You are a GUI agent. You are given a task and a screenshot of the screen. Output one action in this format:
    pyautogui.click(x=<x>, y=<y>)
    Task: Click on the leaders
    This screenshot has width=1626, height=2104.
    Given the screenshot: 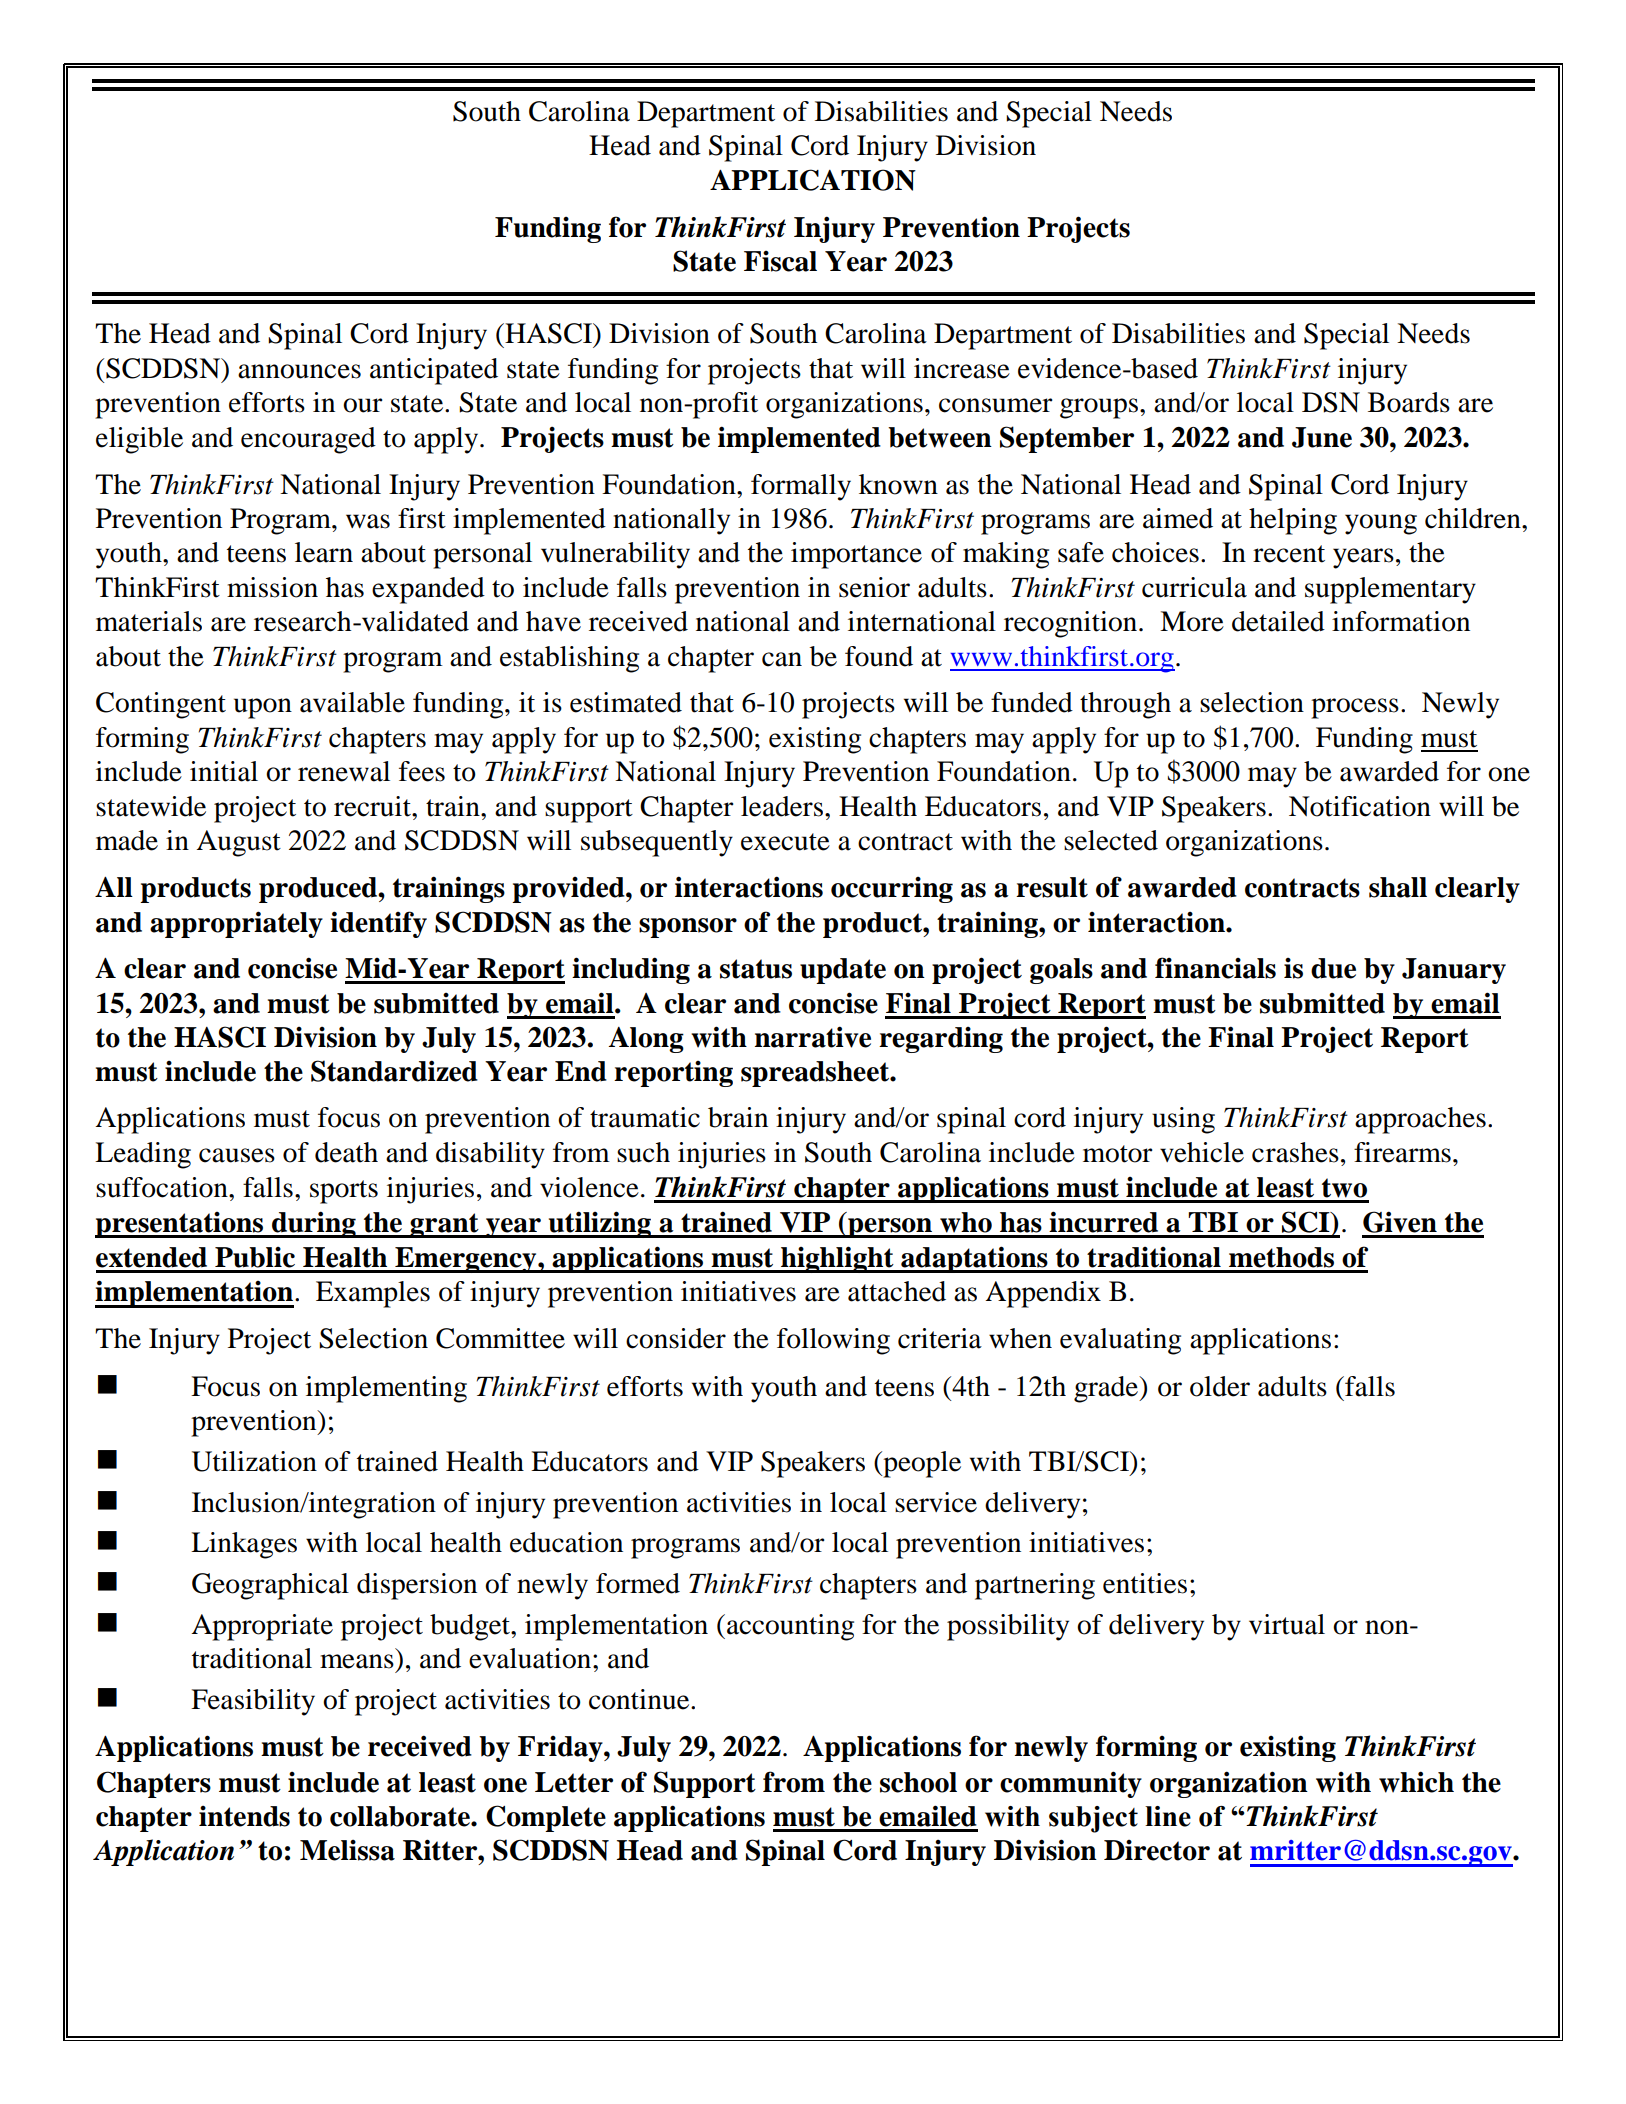 What is the action you would take?
    pyautogui.click(x=782, y=806)
